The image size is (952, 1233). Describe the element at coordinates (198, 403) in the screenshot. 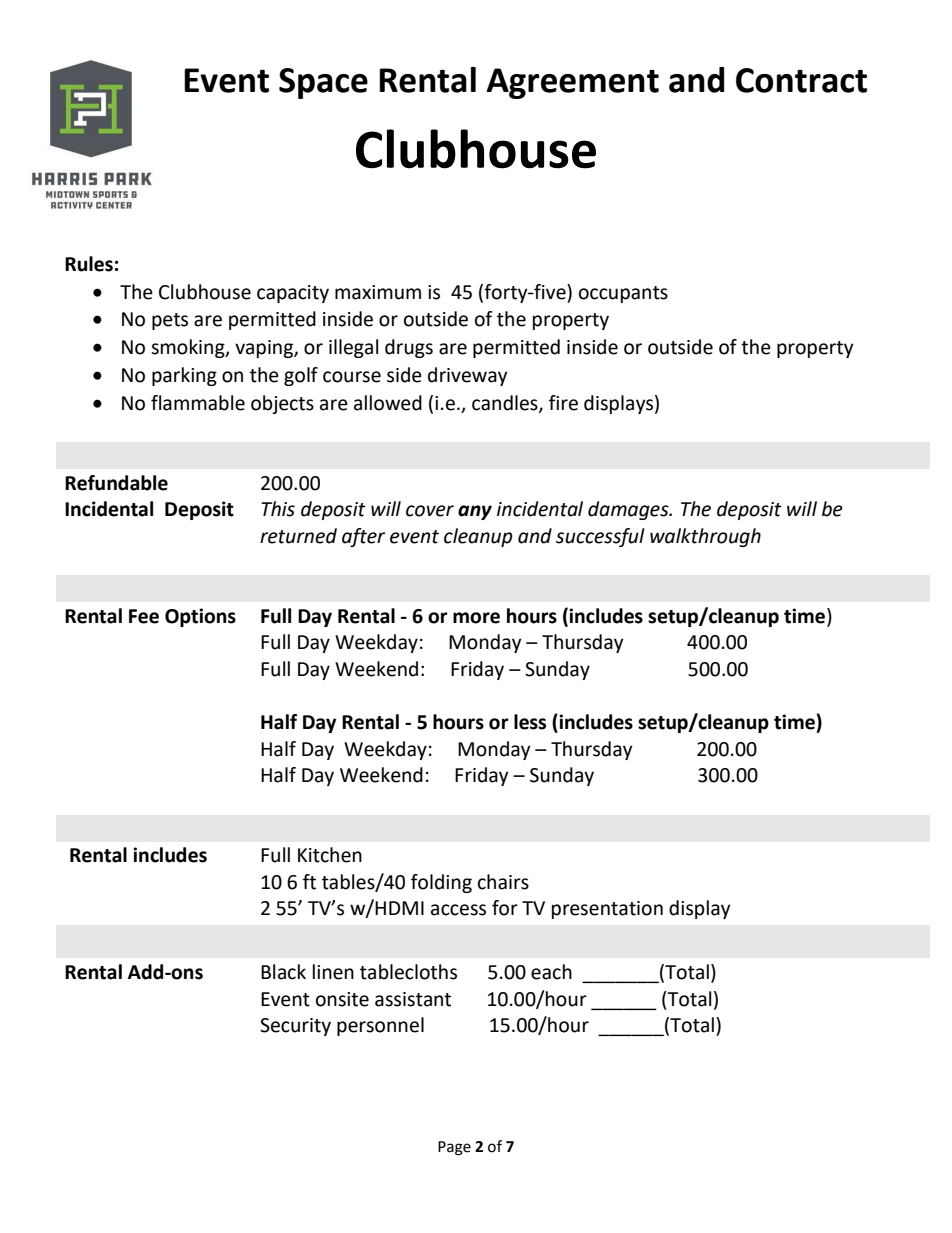

I see `flammable` at that location.
